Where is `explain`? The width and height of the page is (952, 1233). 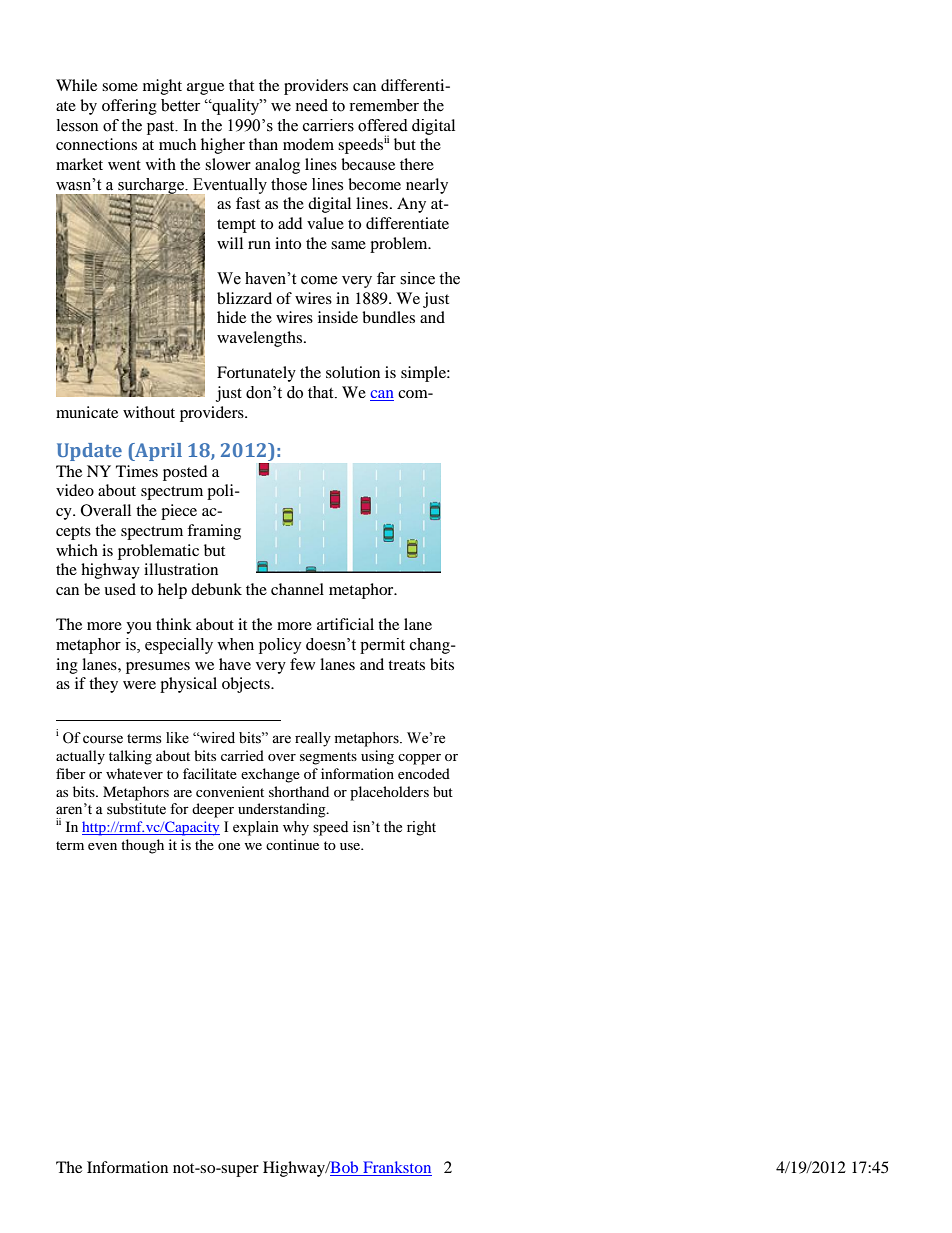
explain is located at coordinates (256, 828).
